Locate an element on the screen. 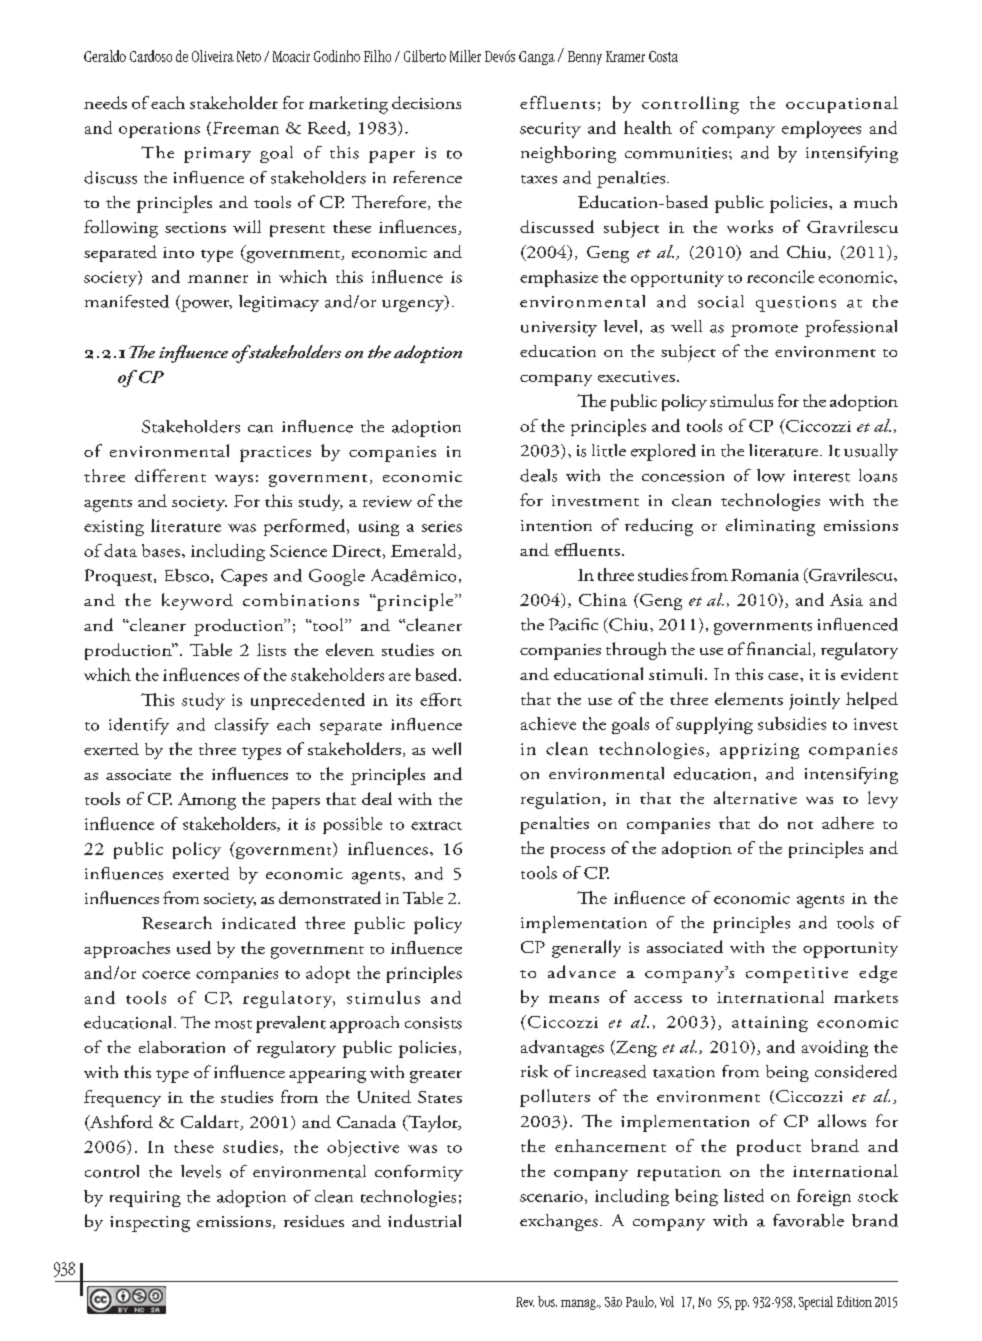 This screenshot has height=1341, width=982. Miller is located at coordinates (465, 56).
